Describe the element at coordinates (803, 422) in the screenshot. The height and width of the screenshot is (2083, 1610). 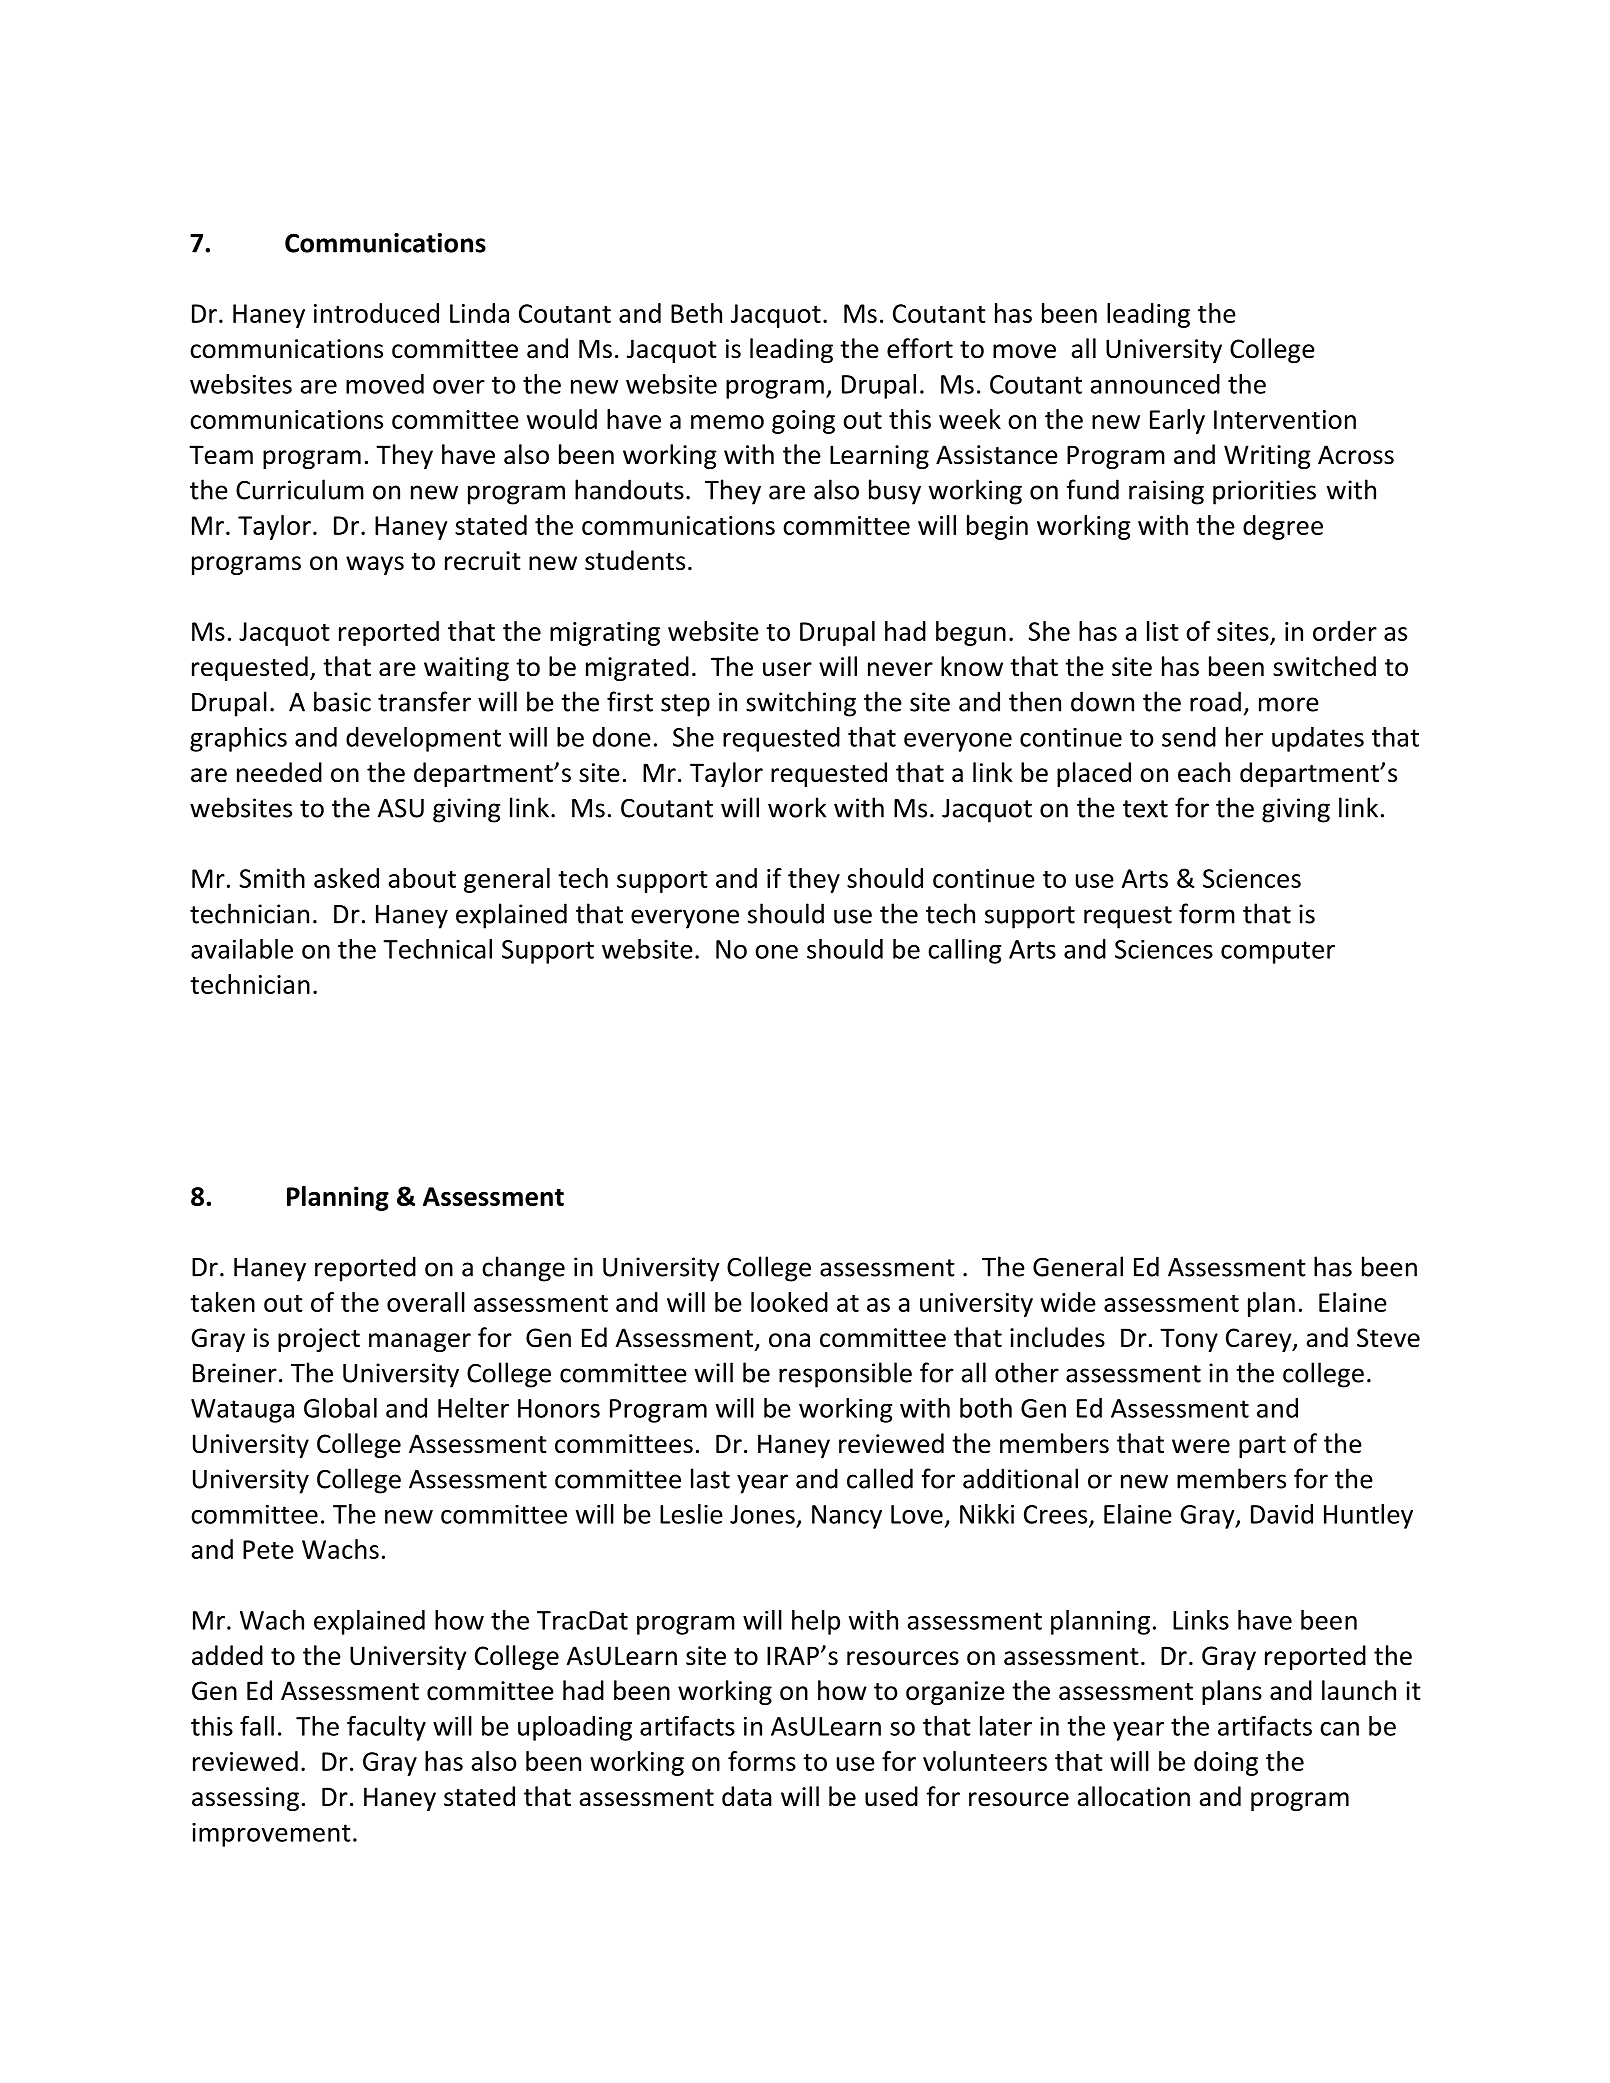
I see `going` at that location.
